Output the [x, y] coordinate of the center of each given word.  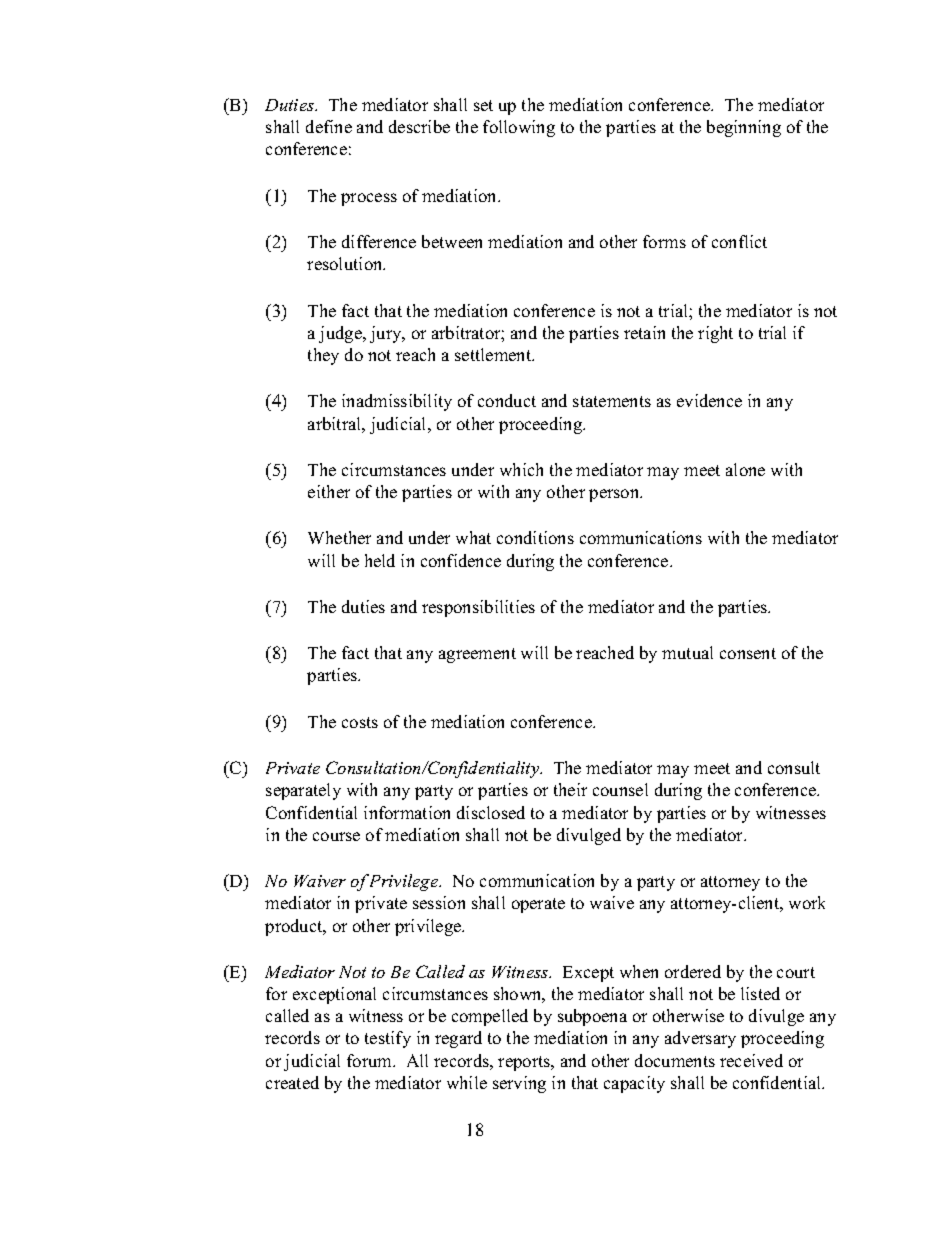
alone [745, 469]
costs [360, 722]
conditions [535, 537]
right [715, 334]
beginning [744, 128]
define [329, 126]
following [519, 128]
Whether [339, 537]
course [336, 836]
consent [748, 653]
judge [341, 334]
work [807, 902]
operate [538, 905]
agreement [477, 655]
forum [371, 1060]
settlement [494, 354]
